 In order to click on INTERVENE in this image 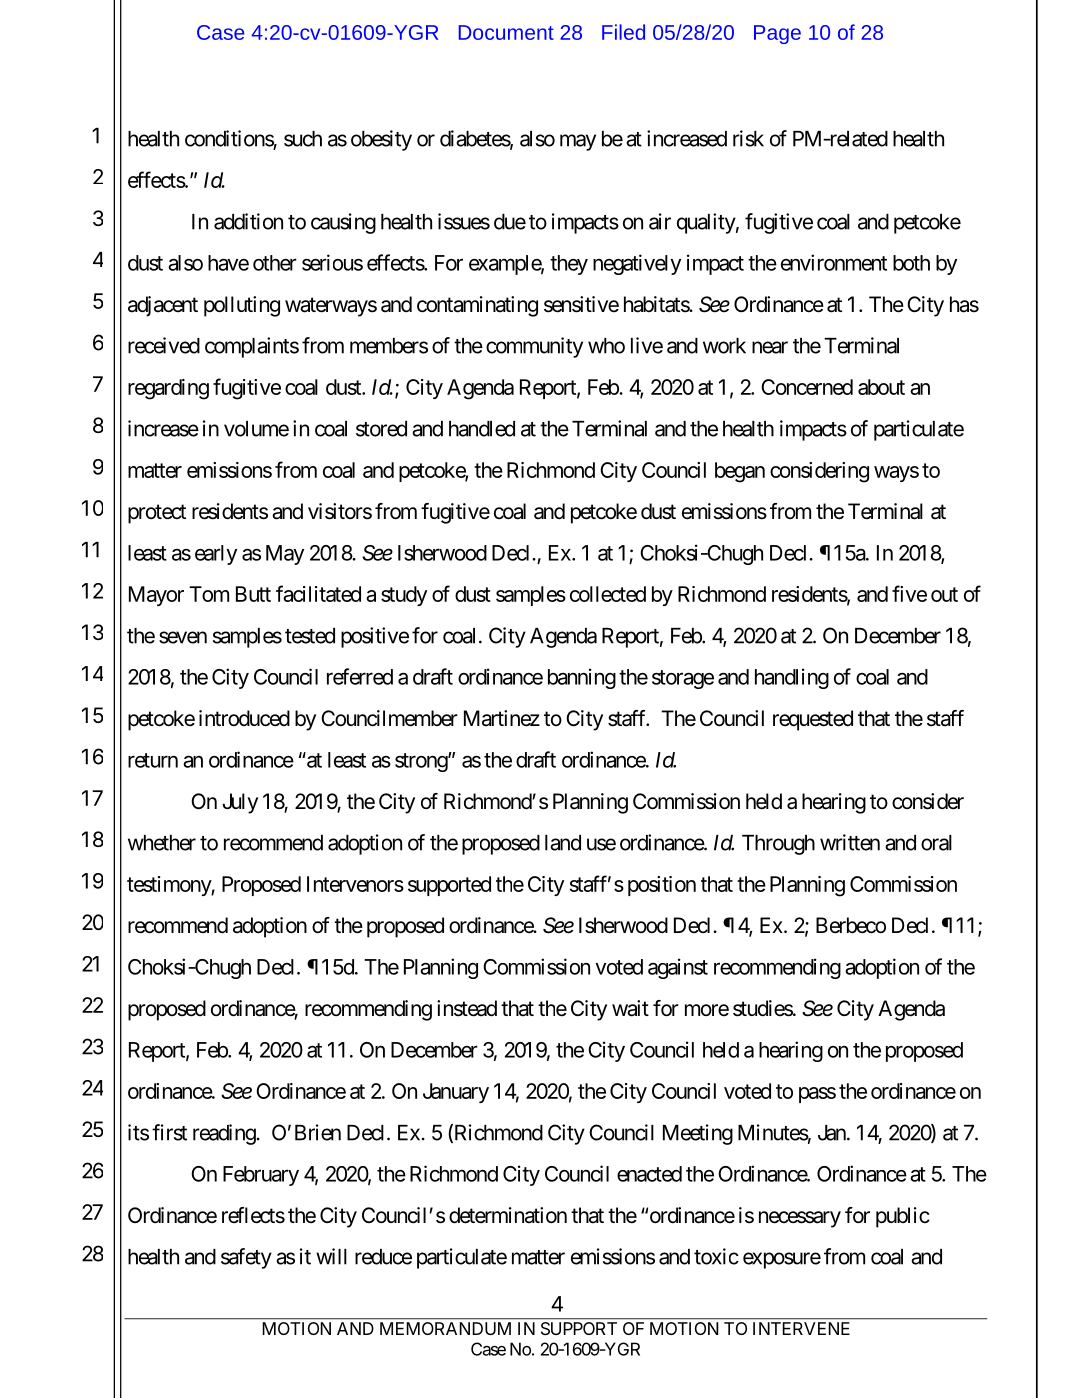, I will do `click(801, 1328)`.
